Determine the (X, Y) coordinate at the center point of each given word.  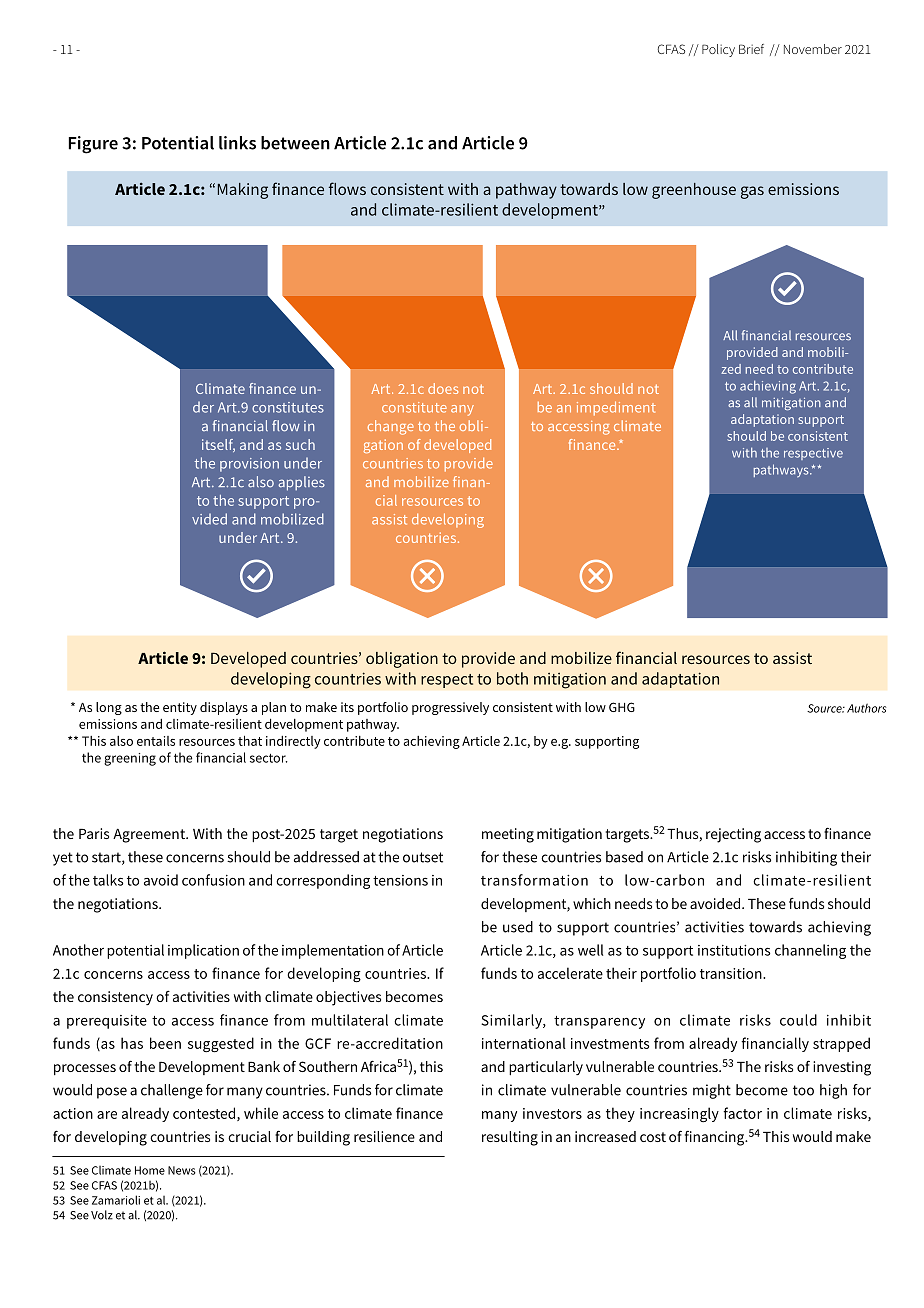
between (295, 143)
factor (742, 1113)
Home (150, 1170)
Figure (93, 145)
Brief (751, 49)
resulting (510, 1138)
